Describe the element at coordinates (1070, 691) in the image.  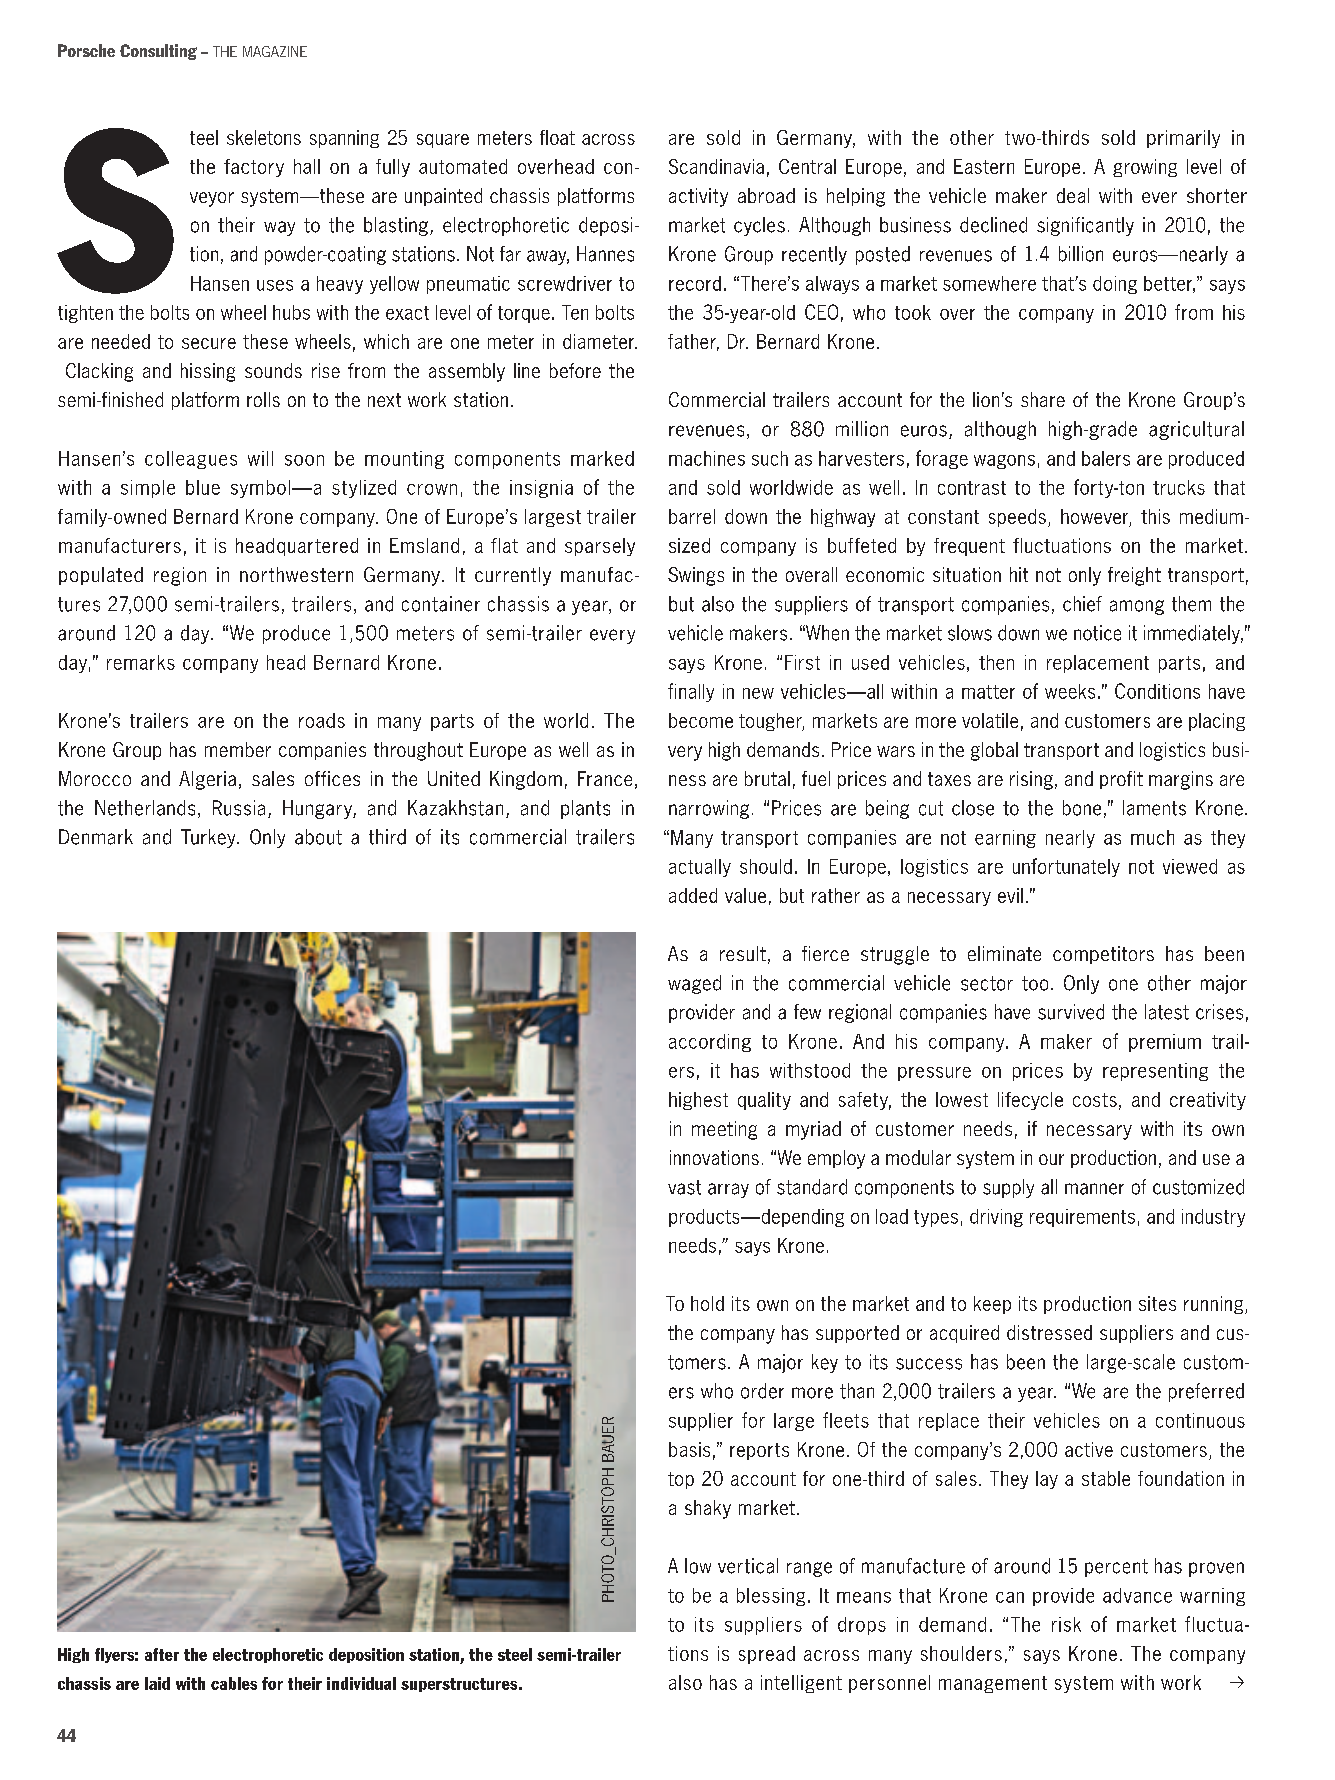
I see `weeks` at that location.
